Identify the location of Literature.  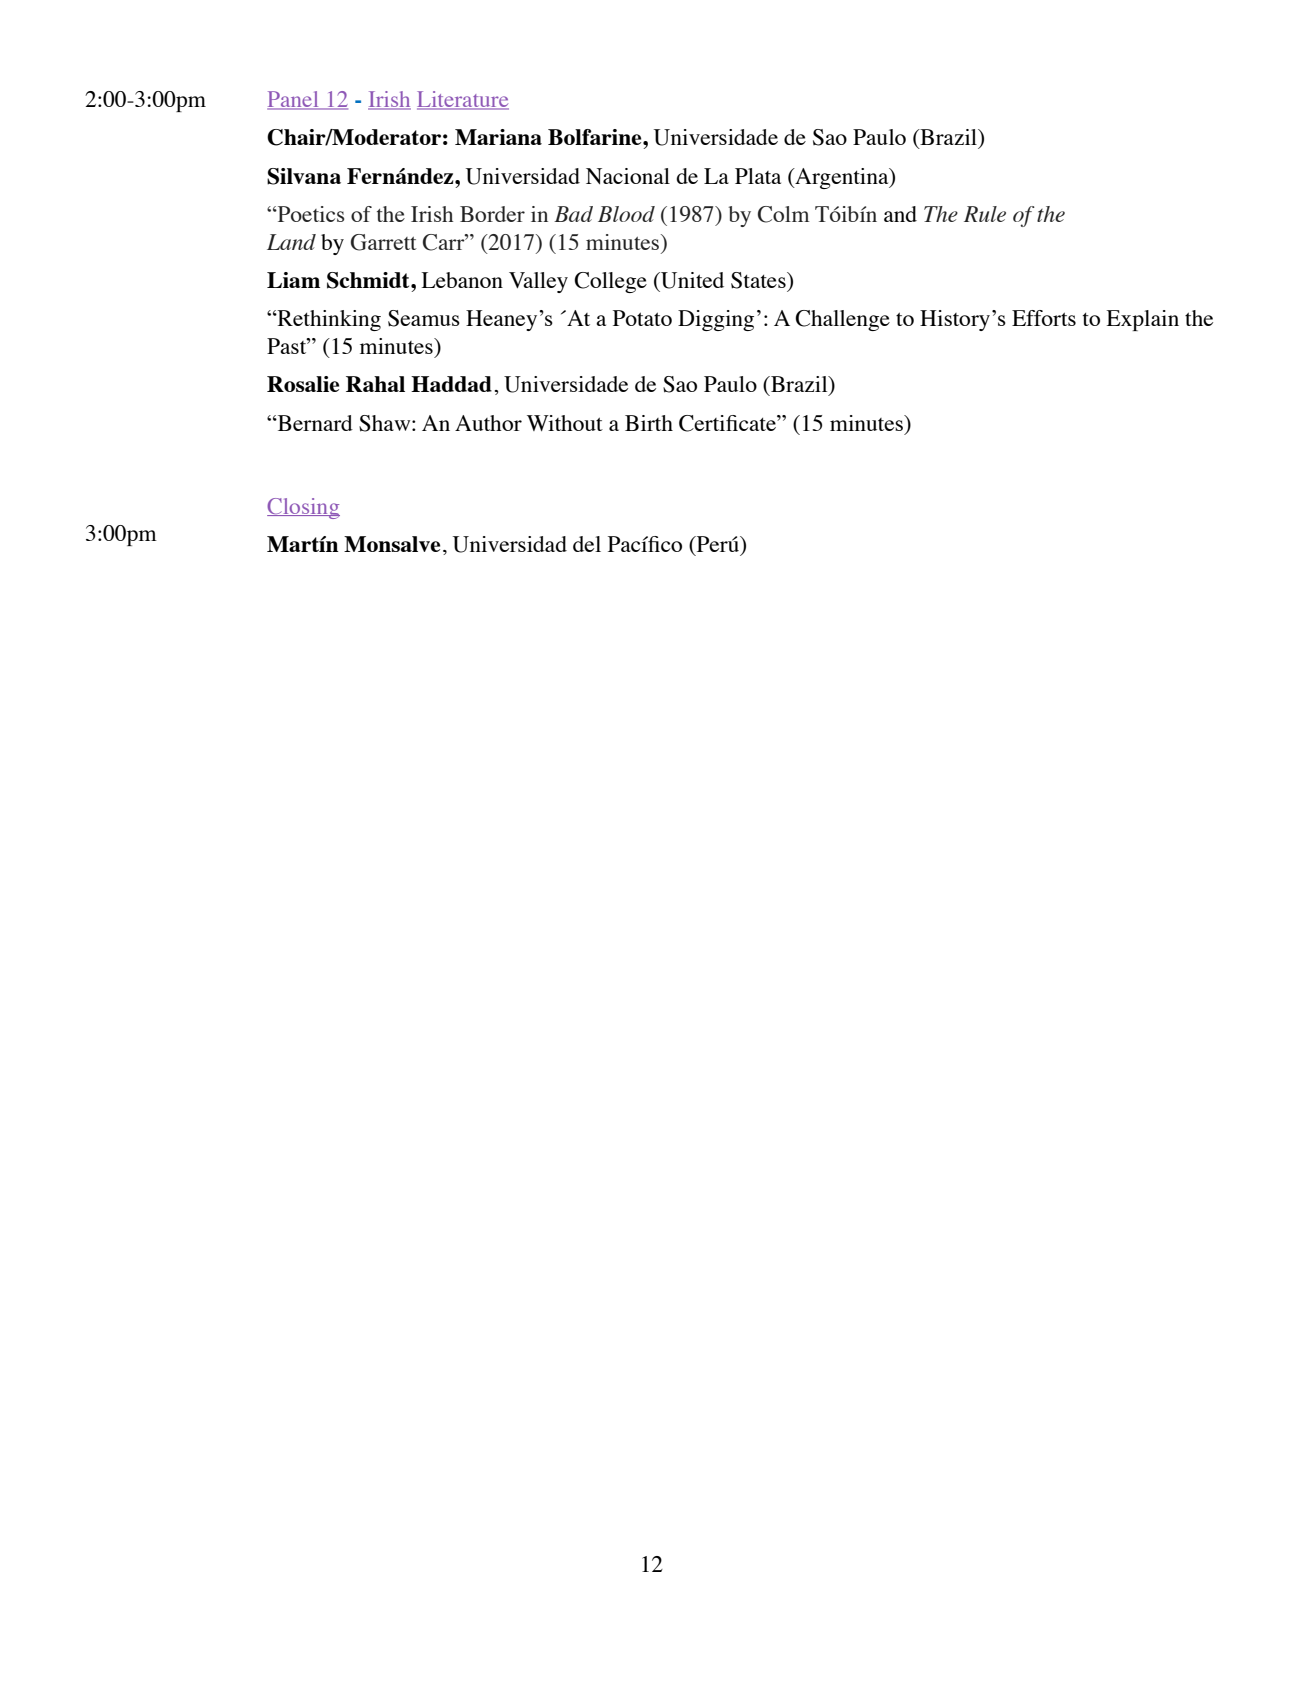
(463, 100).
